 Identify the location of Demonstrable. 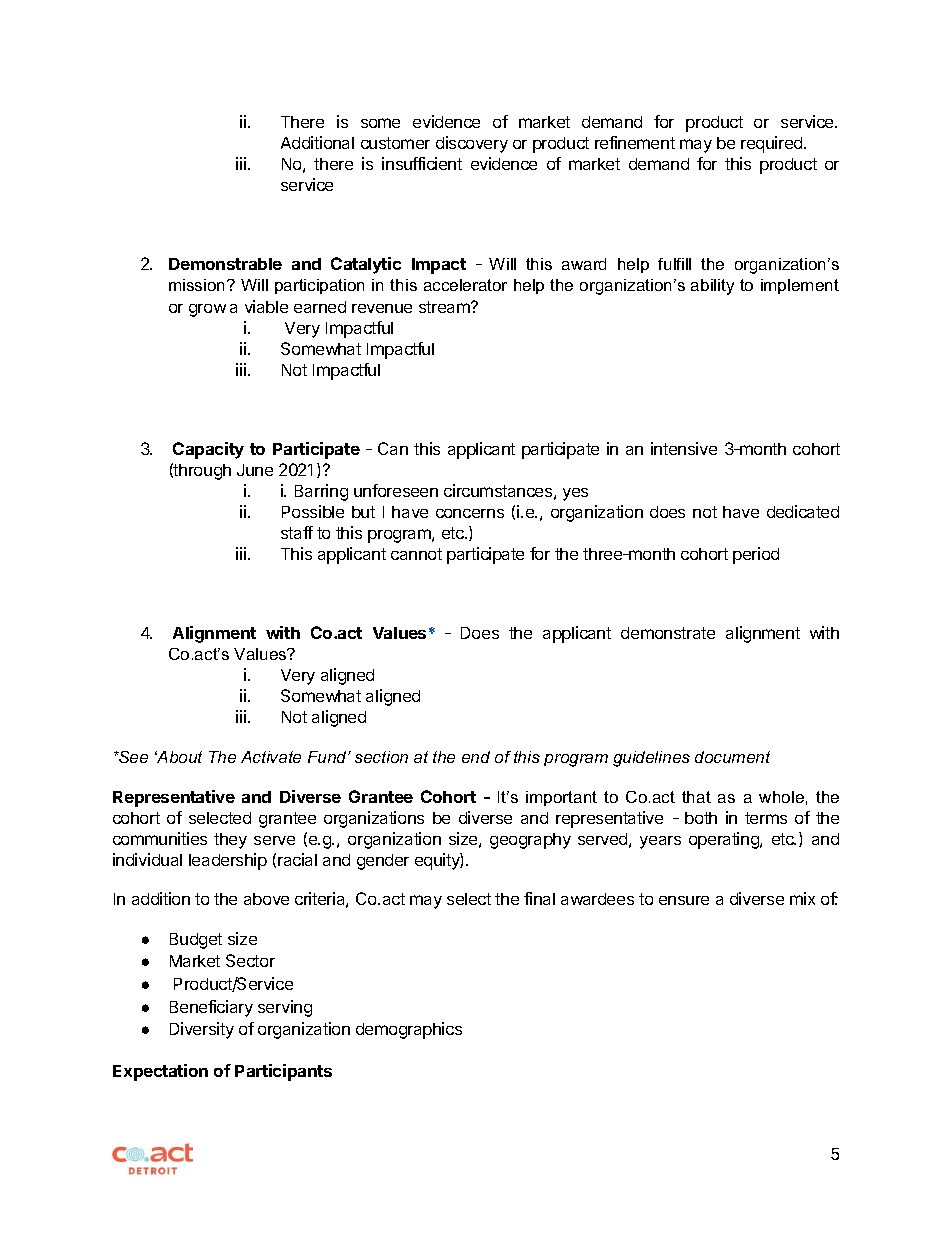
(225, 264).
